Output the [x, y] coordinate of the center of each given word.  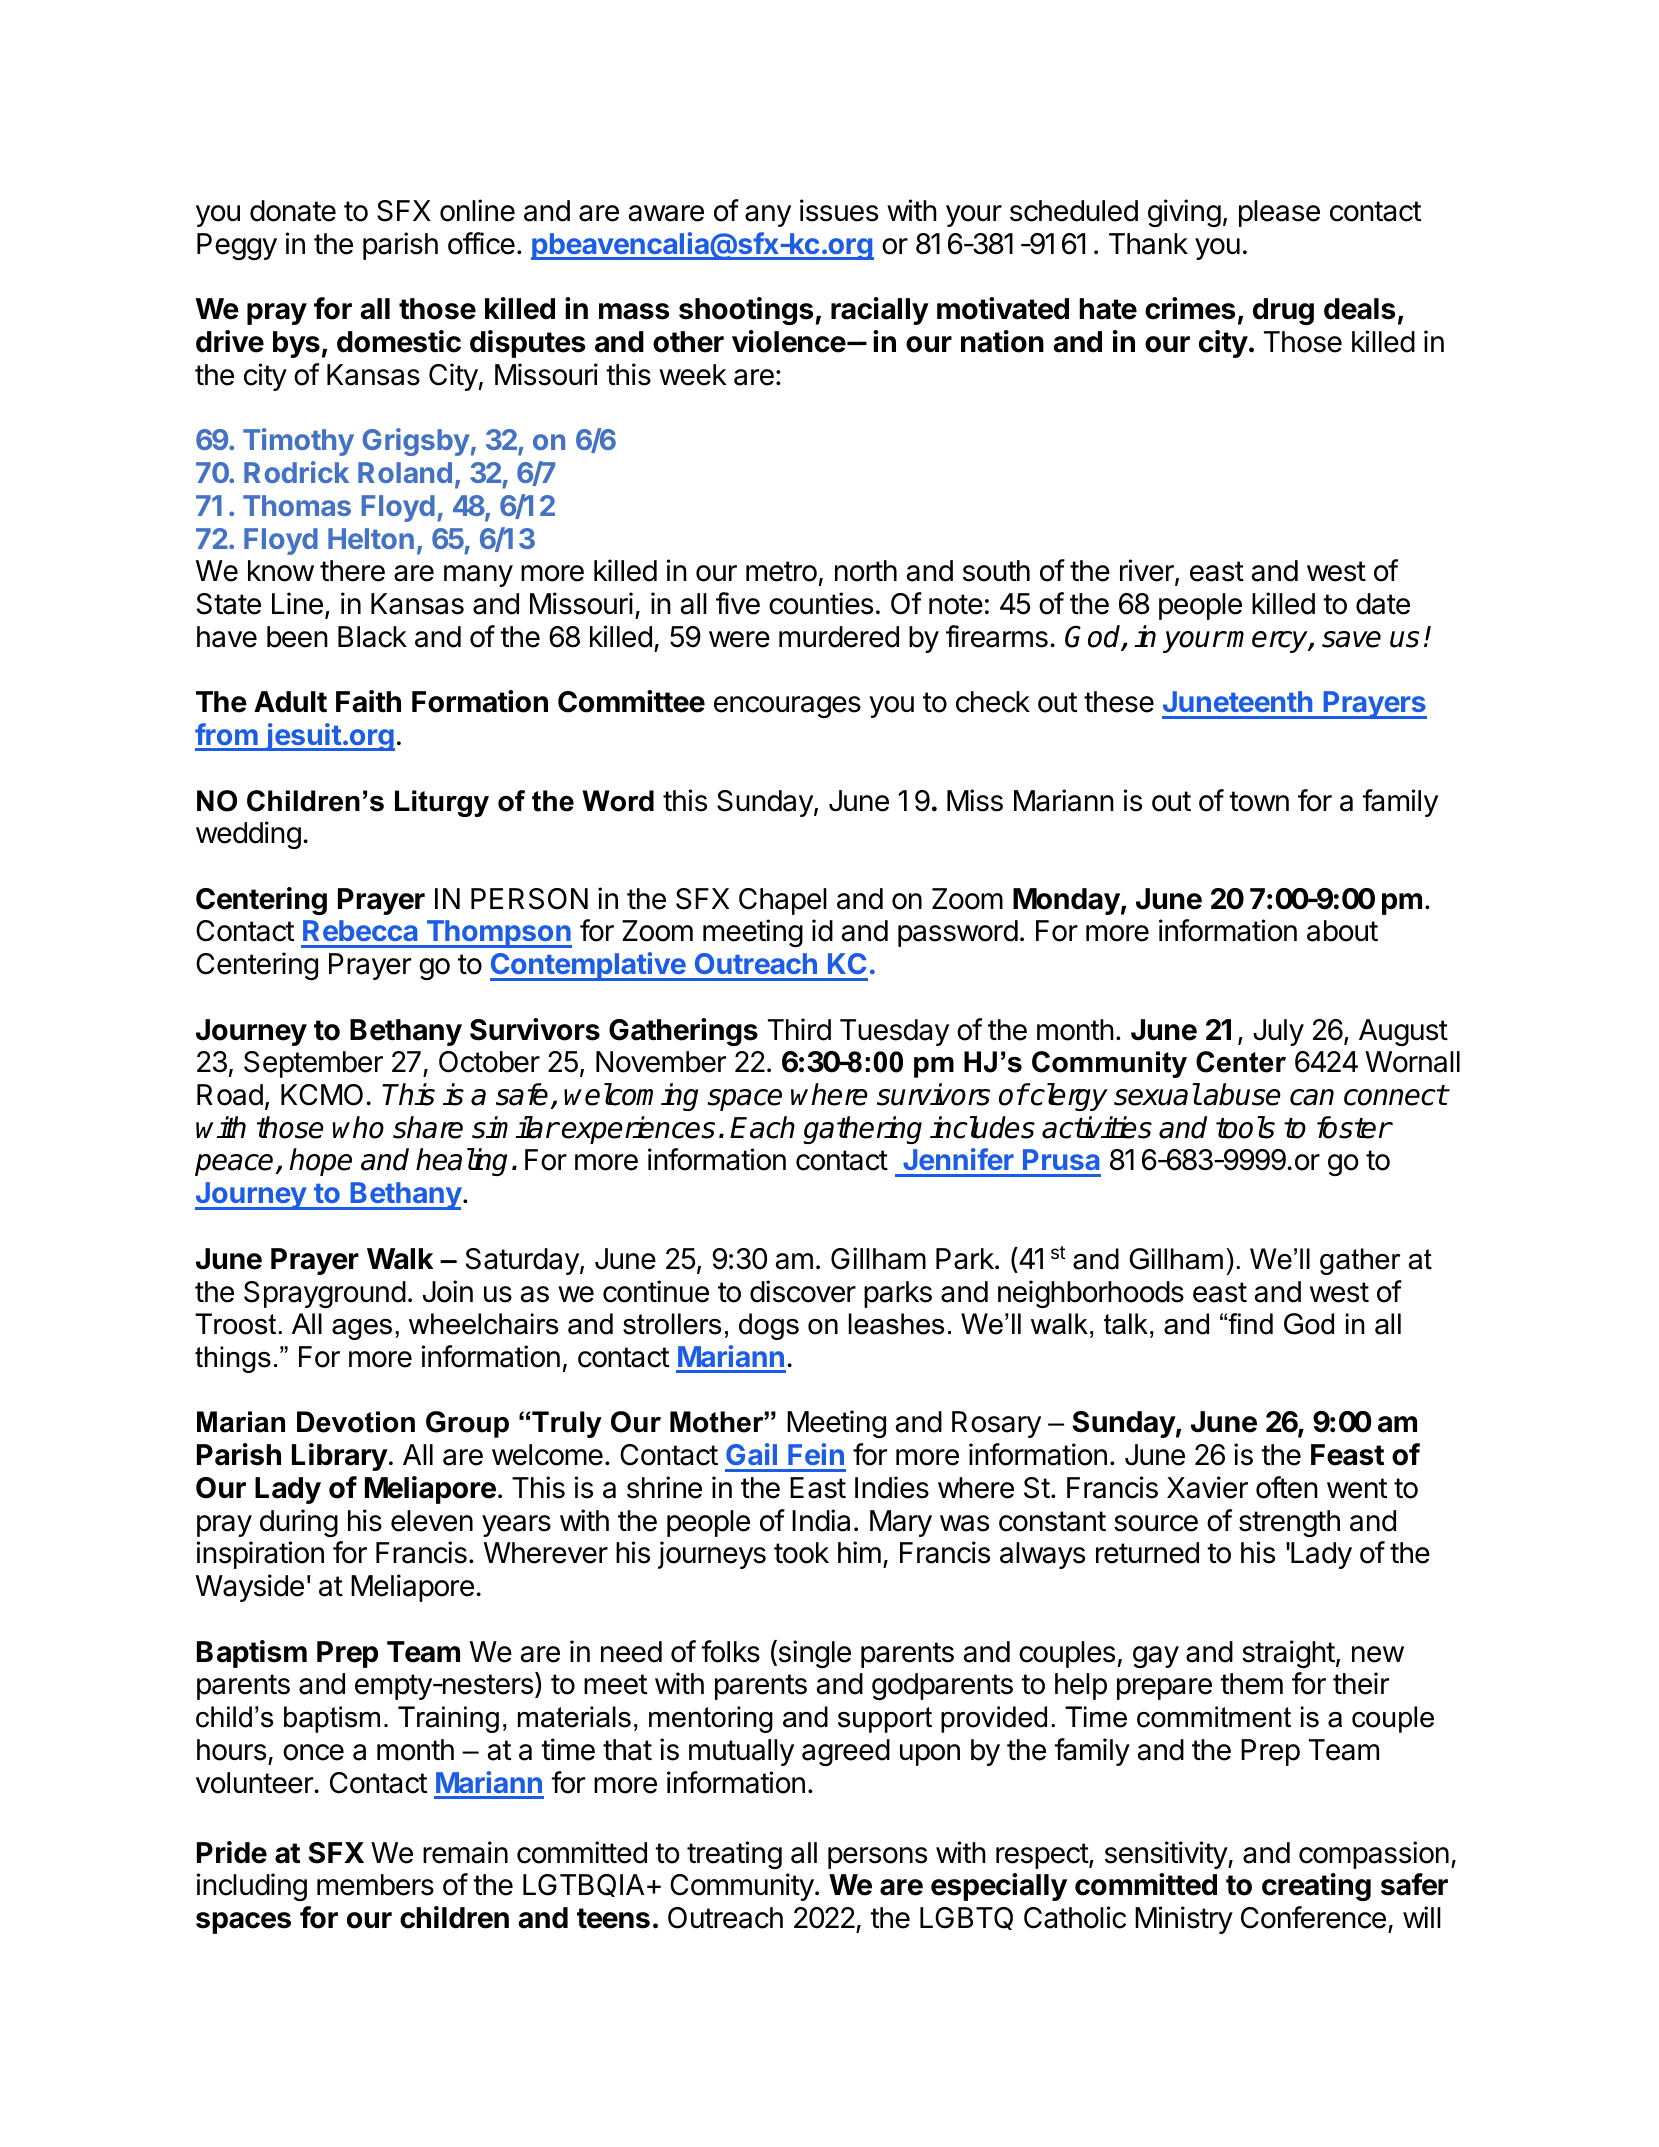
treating [734, 1855]
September [313, 1064]
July [1278, 1032]
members [375, 1885]
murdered [839, 637]
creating [1316, 1887]
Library [340, 1457]
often [1287, 1487]
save [1351, 639]
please [1279, 213]
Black [372, 637]
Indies [892, 1487]
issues [839, 210]
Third [799, 1029]
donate [293, 211]
